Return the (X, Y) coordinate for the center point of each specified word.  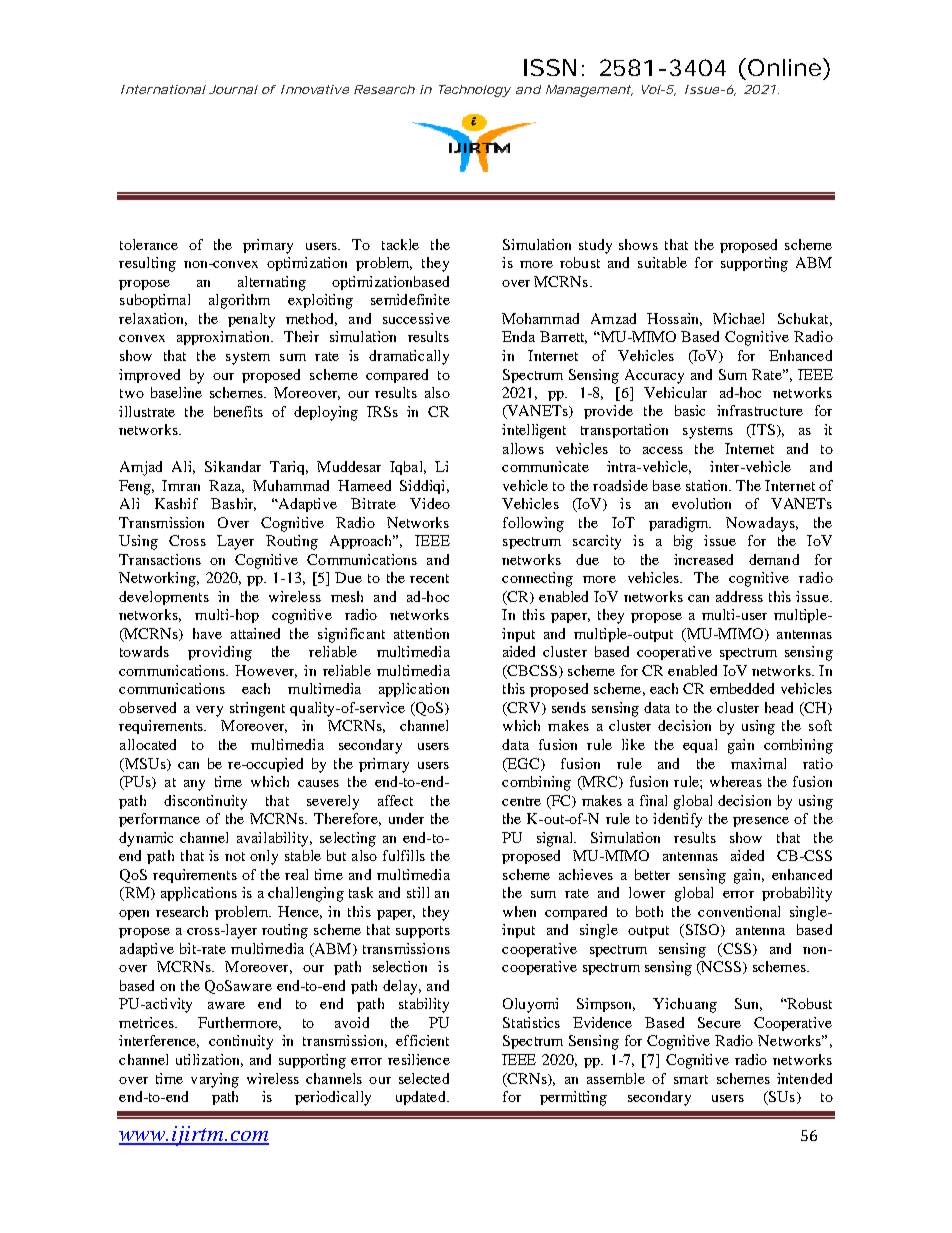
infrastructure (760, 410)
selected (424, 1078)
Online (784, 67)
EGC (523, 764)
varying (215, 1080)
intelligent (534, 431)
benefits (238, 411)
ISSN (550, 67)
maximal (758, 763)
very (209, 711)
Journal (233, 89)
